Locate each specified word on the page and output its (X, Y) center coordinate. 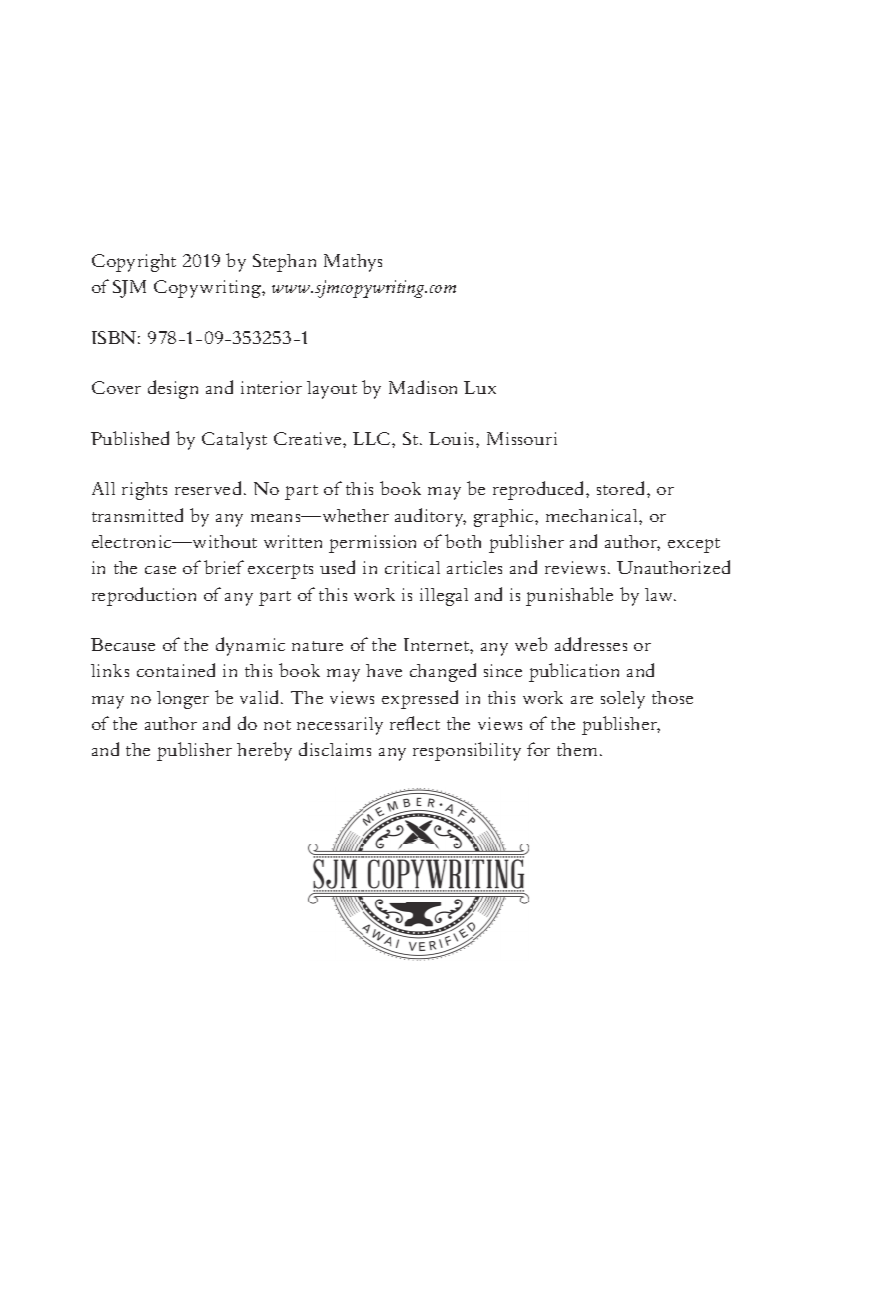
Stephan (284, 263)
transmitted (137, 515)
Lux (480, 387)
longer (183, 700)
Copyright (134, 263)
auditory (430, 517)
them (579, 749)
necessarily (340, 726)
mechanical (593, 515)
